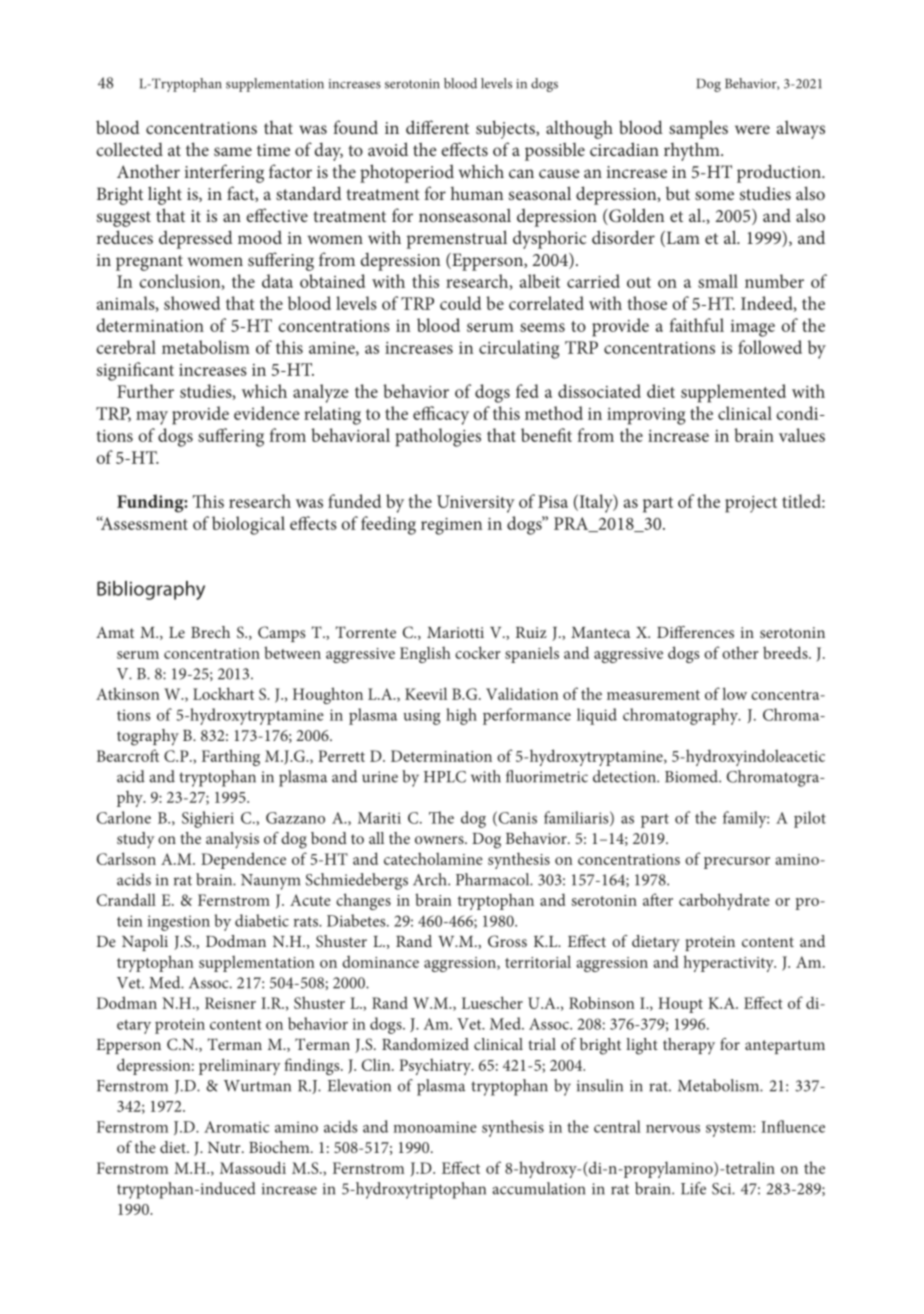 This image has width=924, height=1314. I want to click on Nutr, so click(225, 1147).
